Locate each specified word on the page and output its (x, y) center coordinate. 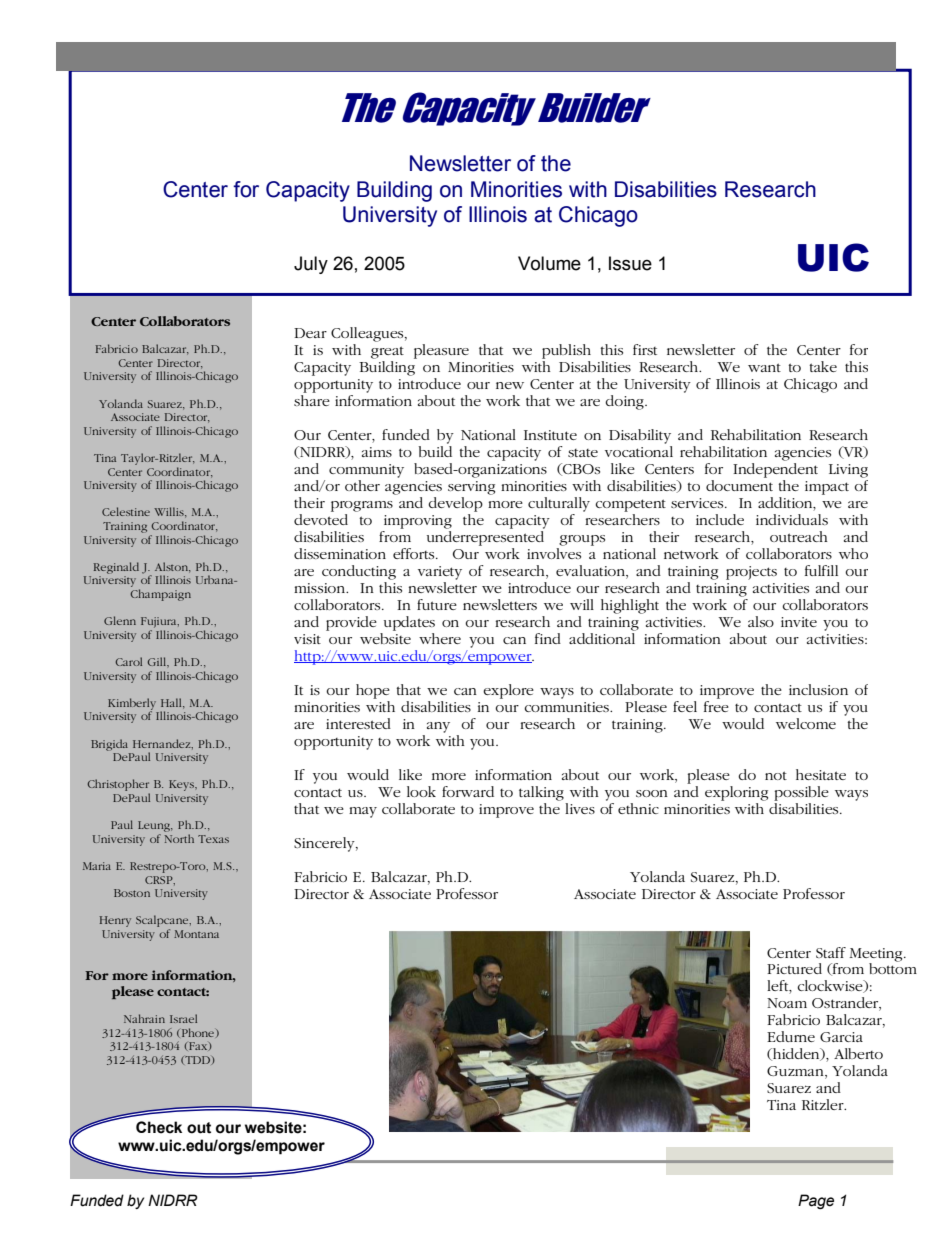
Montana (196, 934)
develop (455, 504)
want (764, 367)
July (311, 265)
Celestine (126, 511)
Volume (549, 263)
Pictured (794, 968)
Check (159, 1127)
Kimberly (132, 705)
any (438, 727)
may (363, 812)
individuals (792, 519)
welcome (806, 723)
